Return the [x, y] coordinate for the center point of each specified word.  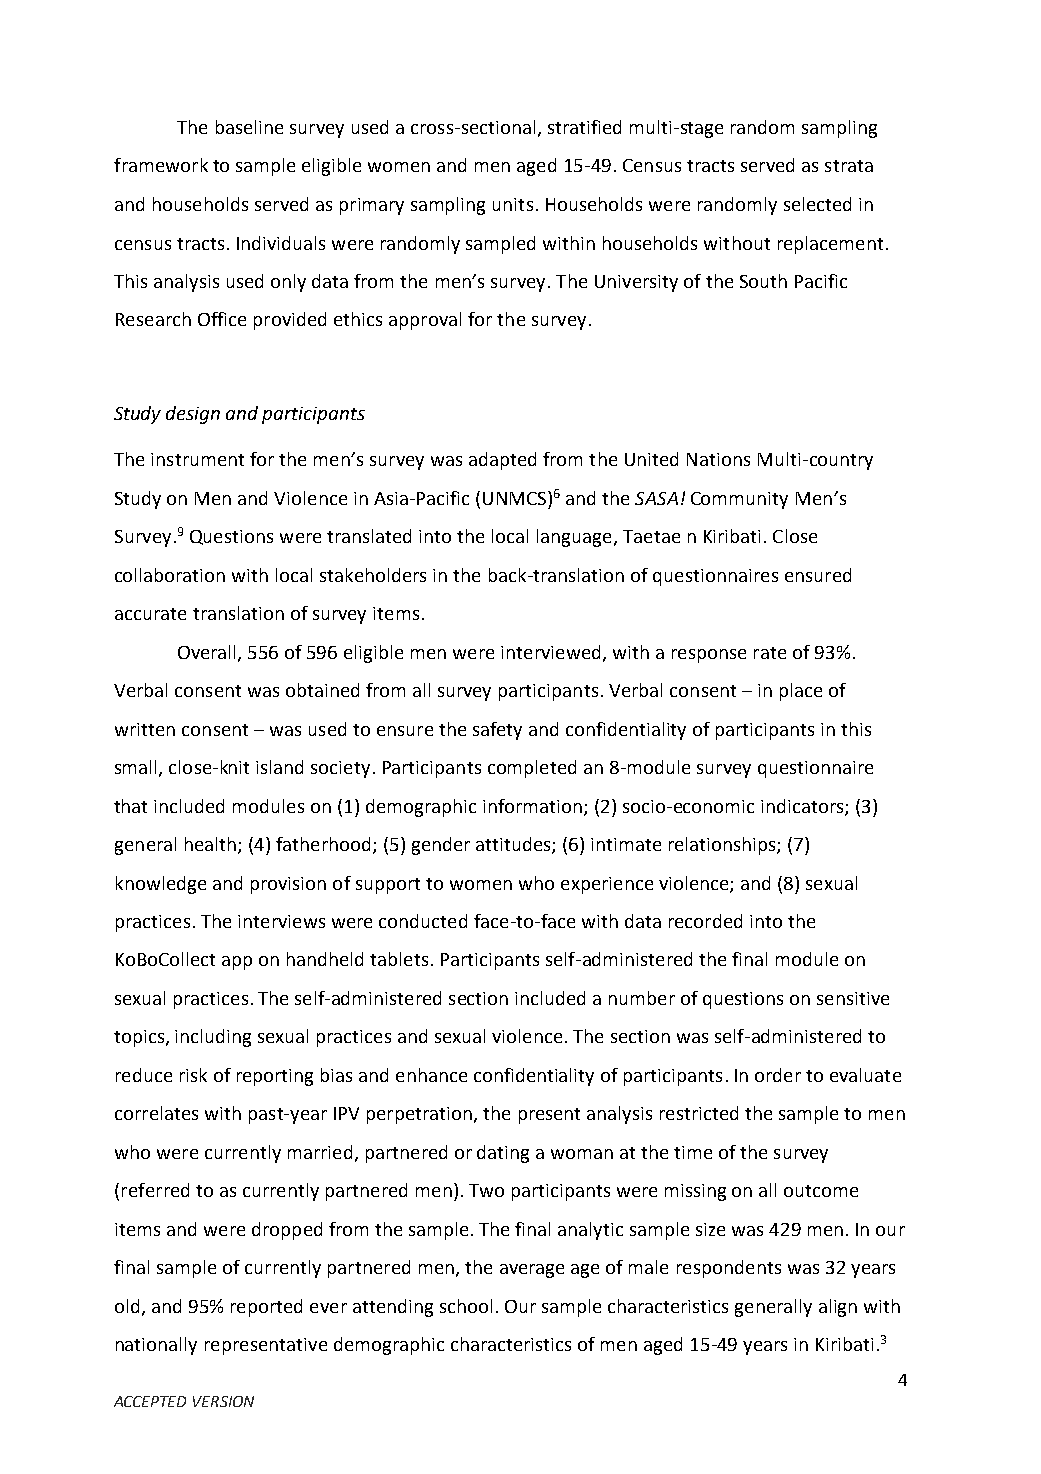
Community [739, 500]
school [466, 1306]
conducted [423, 921]
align [838, 1308]
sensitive [853, 998]
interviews [281, 921]
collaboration [170, 575]
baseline [249, 127]
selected [817, 204]
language [574, 538]
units [513, 204]
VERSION [223, 1401]
